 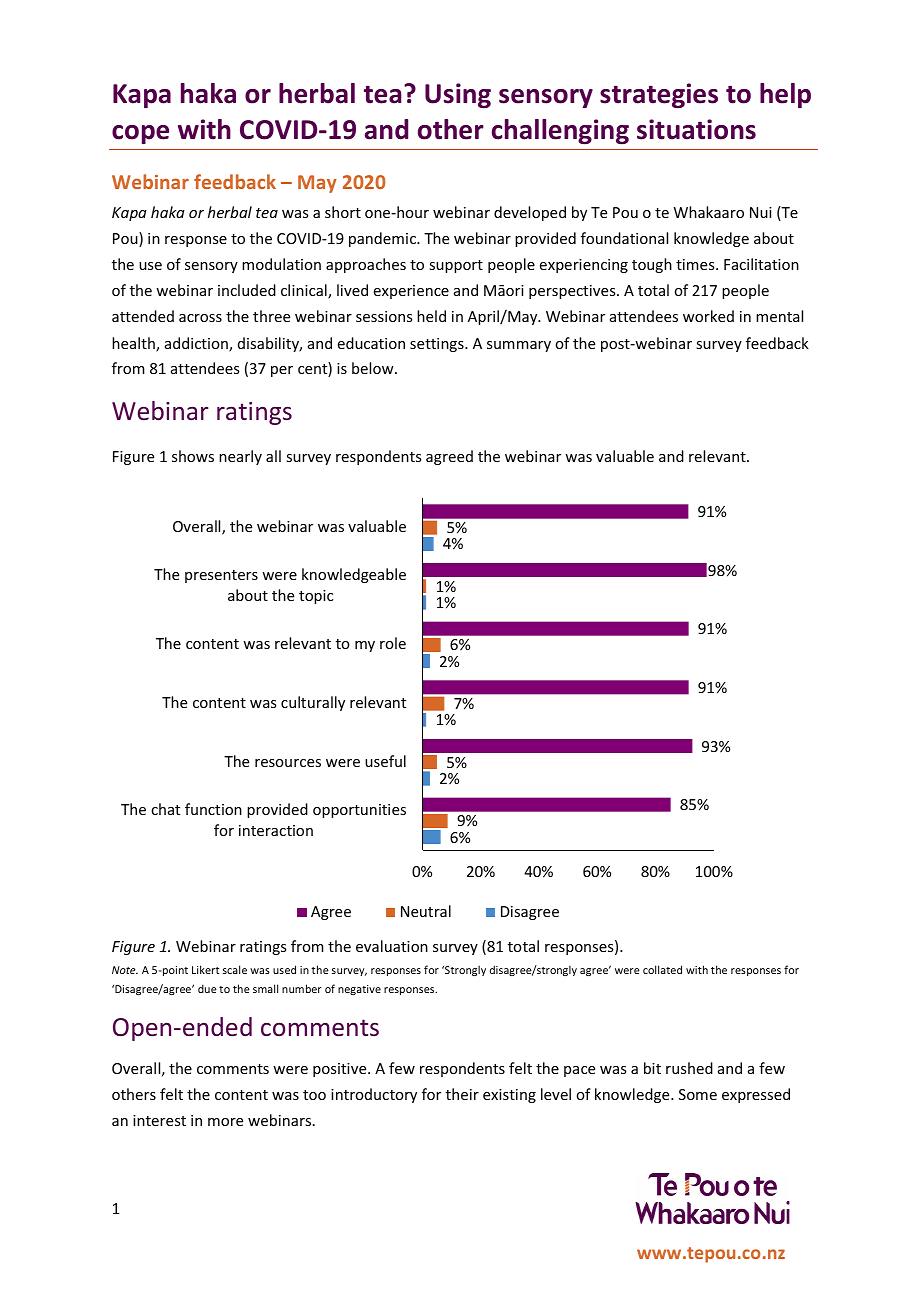 I want to click on their, so click(x=462, y=1094).
